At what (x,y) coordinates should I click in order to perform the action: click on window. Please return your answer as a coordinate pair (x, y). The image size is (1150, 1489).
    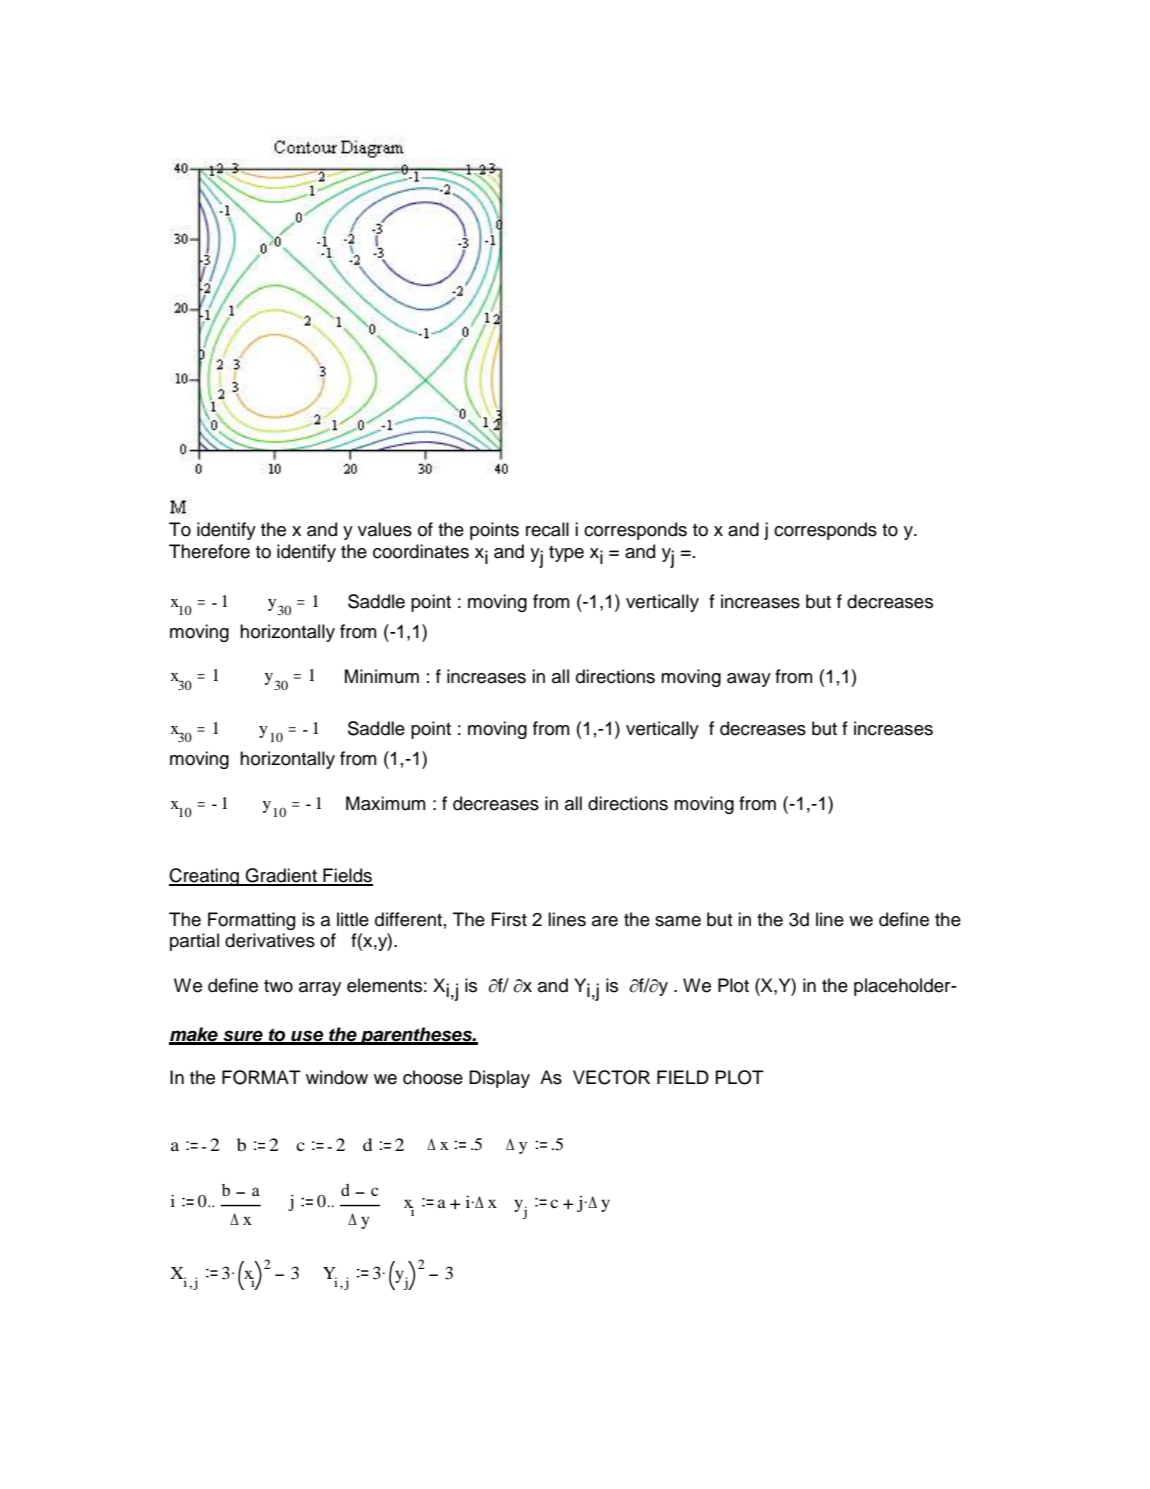
    Looking at the image, I should click on (337, 1077).
